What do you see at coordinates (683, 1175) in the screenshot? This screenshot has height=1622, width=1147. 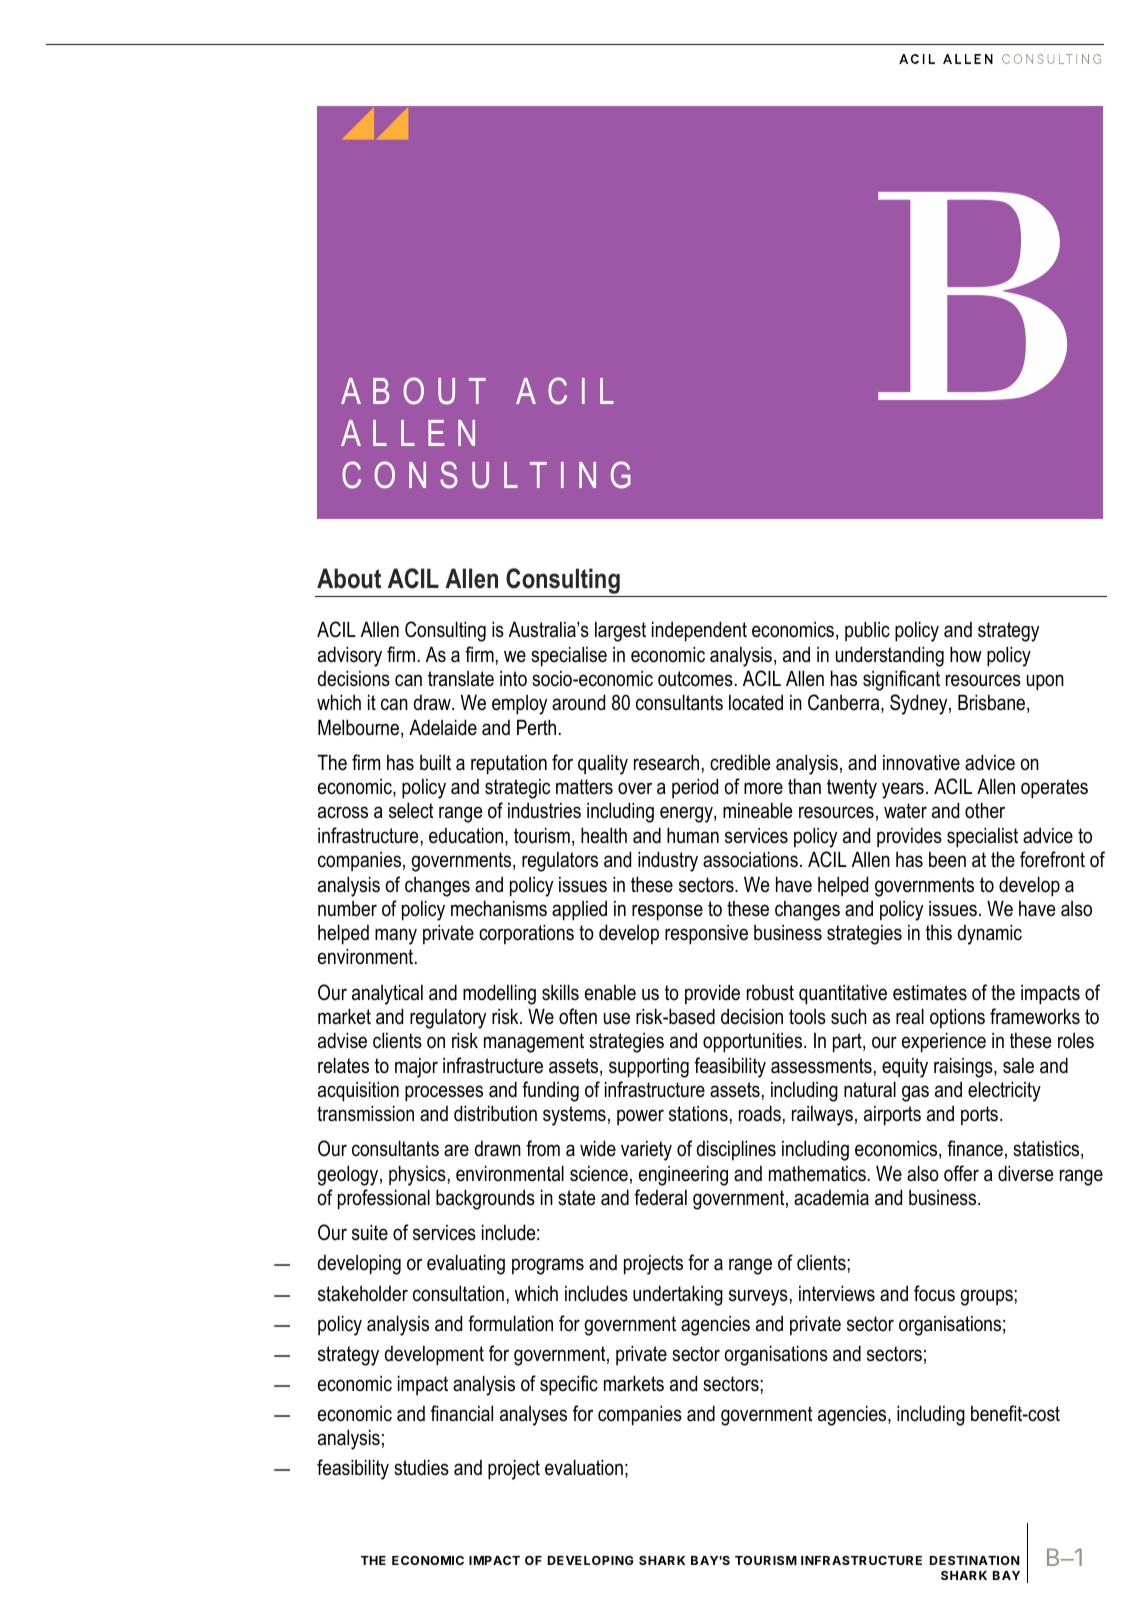 I see `engineering` at bounding box center [683, 1175].
